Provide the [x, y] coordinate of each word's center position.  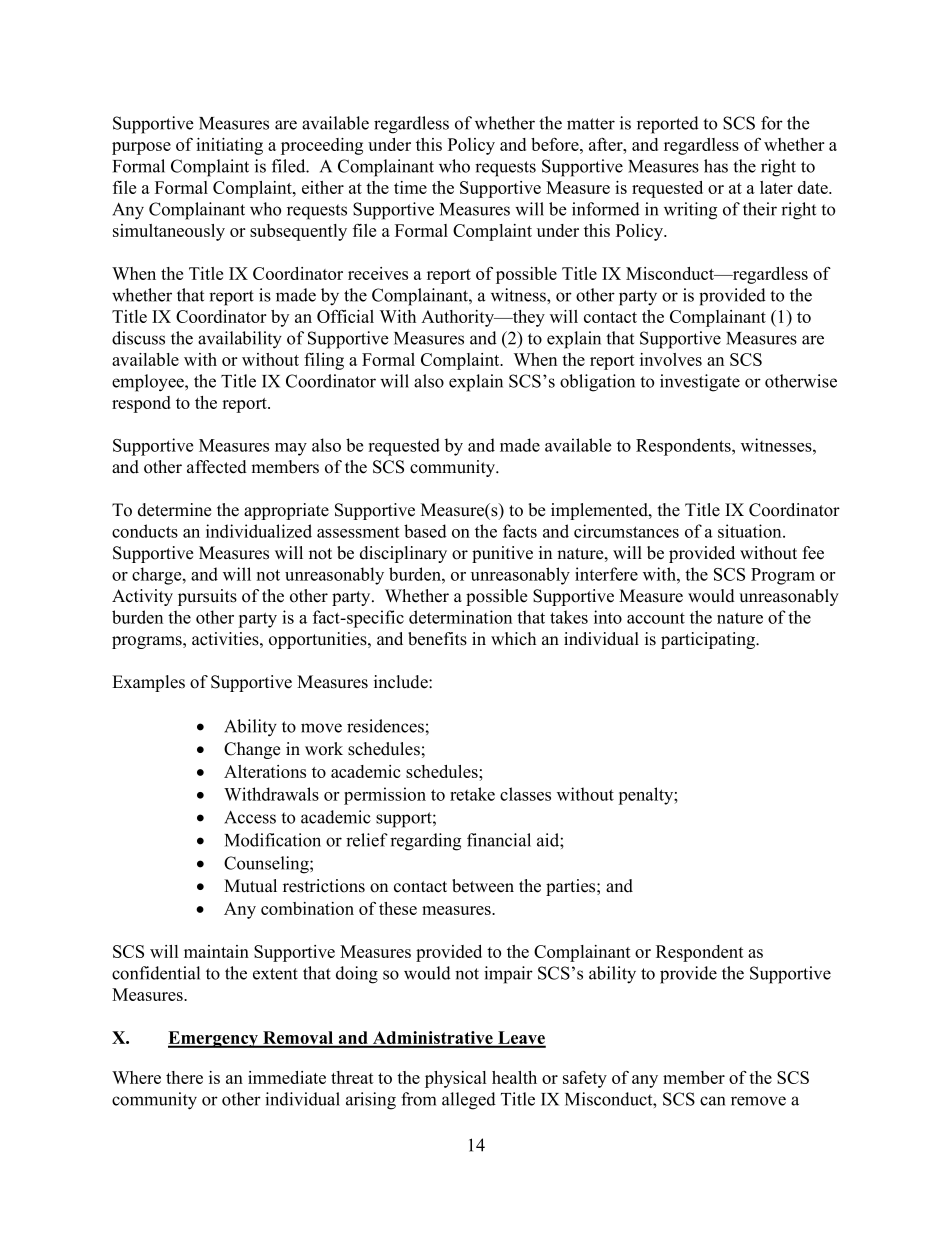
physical [455, 1079]
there [184, 1077]
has [716, 166]
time [410, 187]
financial [499, 840]
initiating [229, 146]
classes [525, 794]
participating [709, 640]
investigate [700, 383]
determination [460, 617]
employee [149, 383]
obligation [597, 383]
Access [250, 817]
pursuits [207, 597]
